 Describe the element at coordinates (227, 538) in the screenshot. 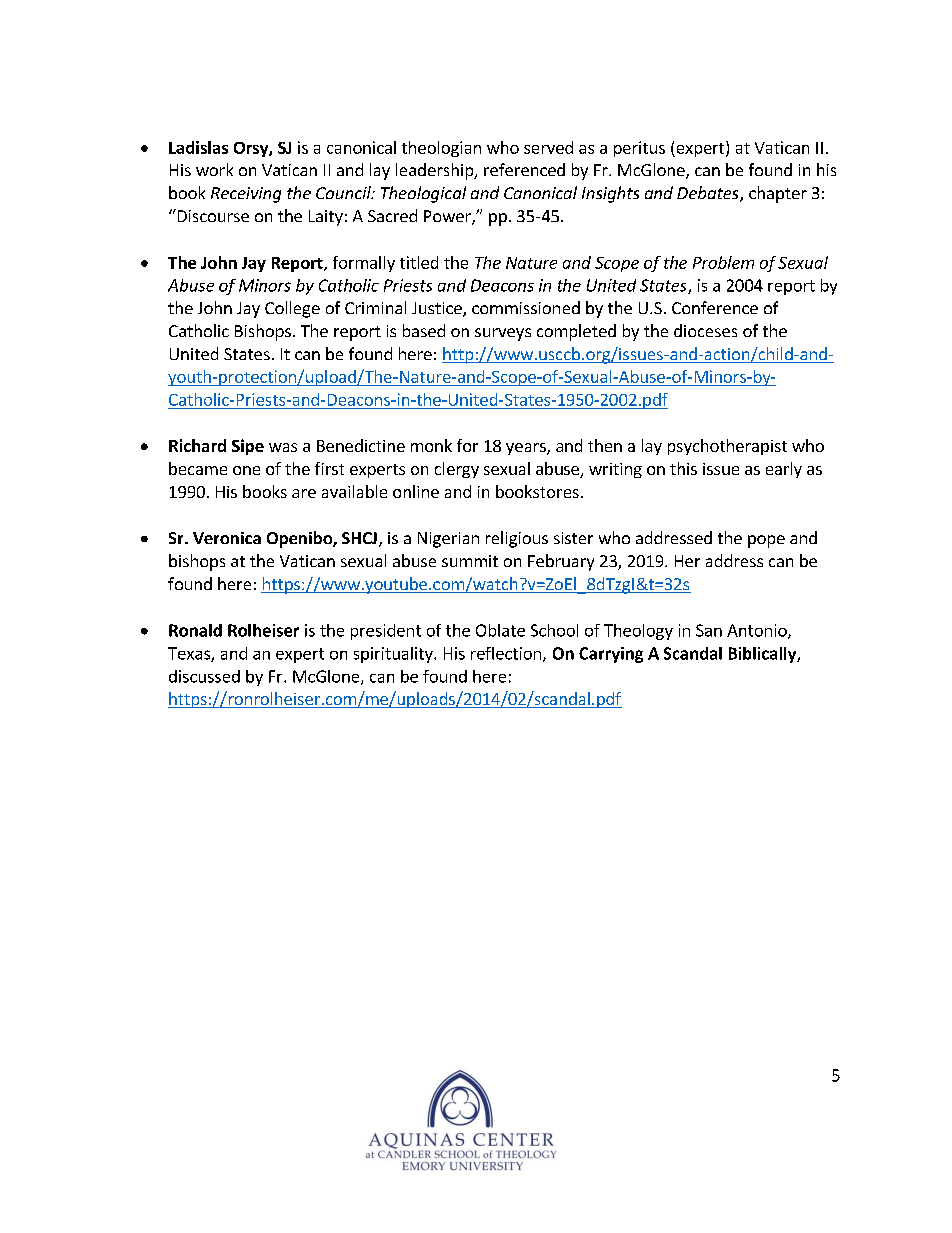

I see `Veronica` at that location.
